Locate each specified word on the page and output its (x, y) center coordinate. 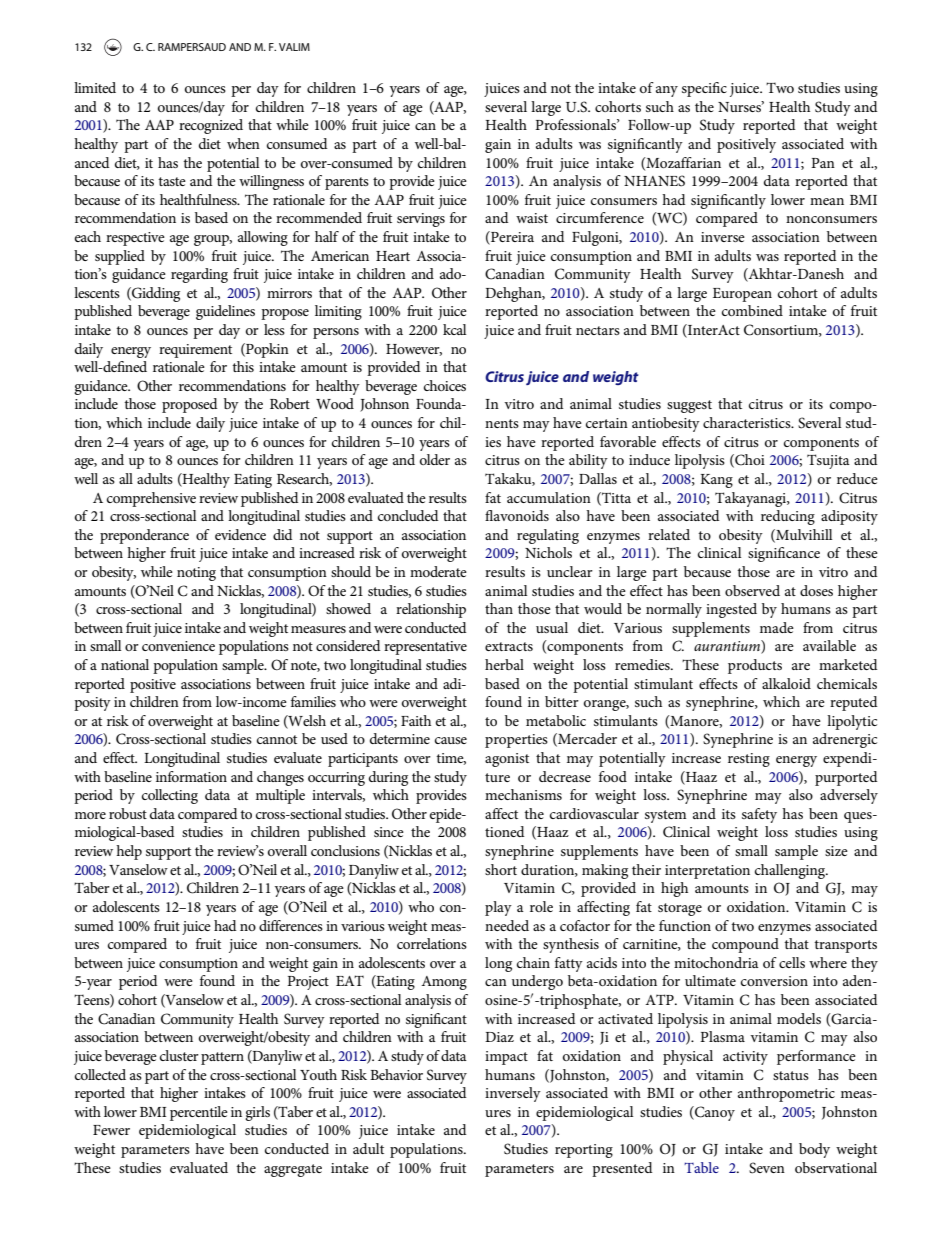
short (501, 869)
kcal (454, 329)
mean (827, 201)
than (499, 608)
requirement (195, 351)
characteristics (748, 422)
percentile (199, 1113)
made (777, 627)
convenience (178, 646)
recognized (211, 126)
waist (532, 218)
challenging (791, 871)
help (129, 852)
